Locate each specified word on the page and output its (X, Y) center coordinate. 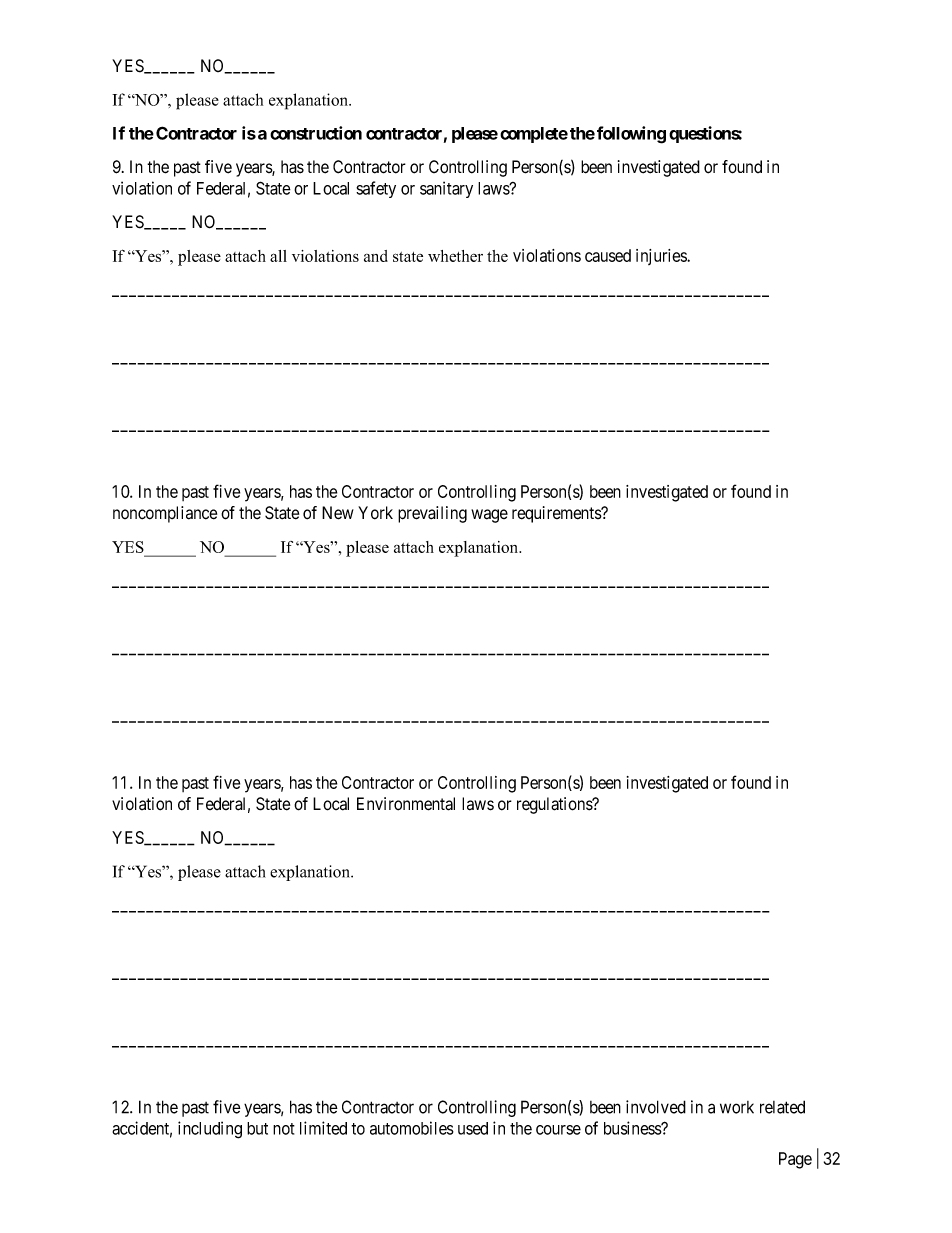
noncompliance (165, 514)
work (737, 1107)
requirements (557, 514)
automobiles (412, 1128)
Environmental (406, 804)
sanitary (446, 189)
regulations (555, 805)
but (257, 1128)
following (631, 135)
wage (489, 516)
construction (316, 133)
